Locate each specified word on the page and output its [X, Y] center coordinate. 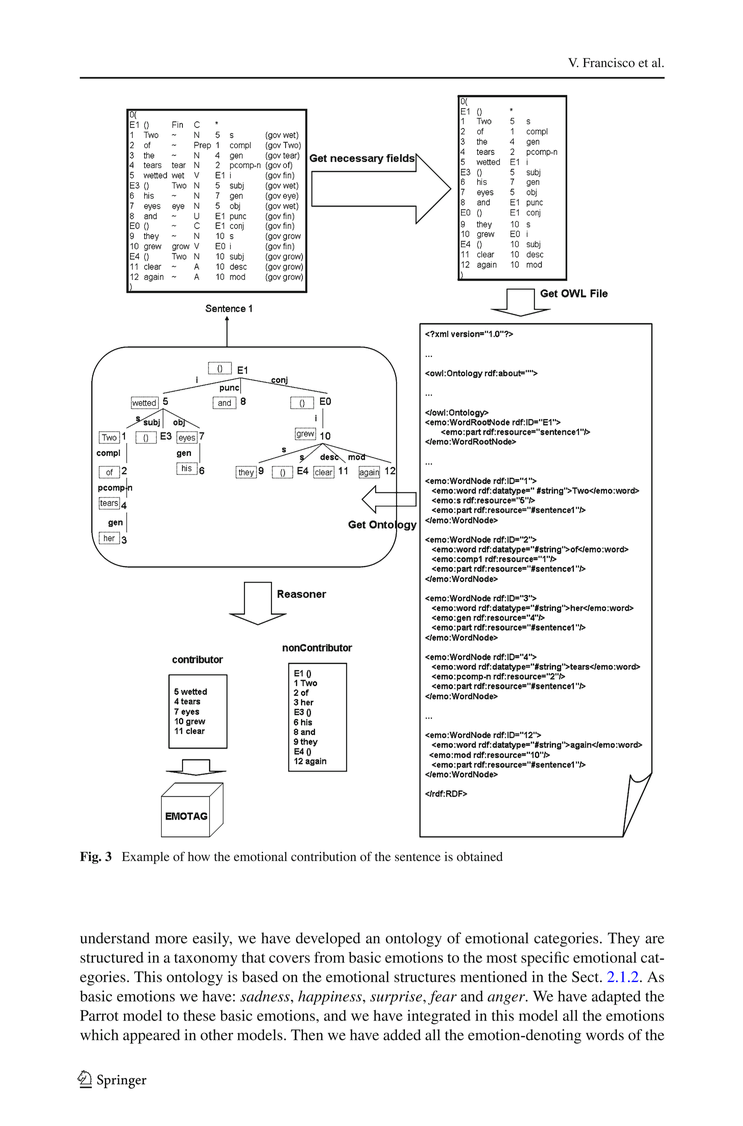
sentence [418, 857]
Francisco [609, 63]
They [624, 939]
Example [145, 858]
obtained [480, 857]
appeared [151, 1036]
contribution [323, 857]
